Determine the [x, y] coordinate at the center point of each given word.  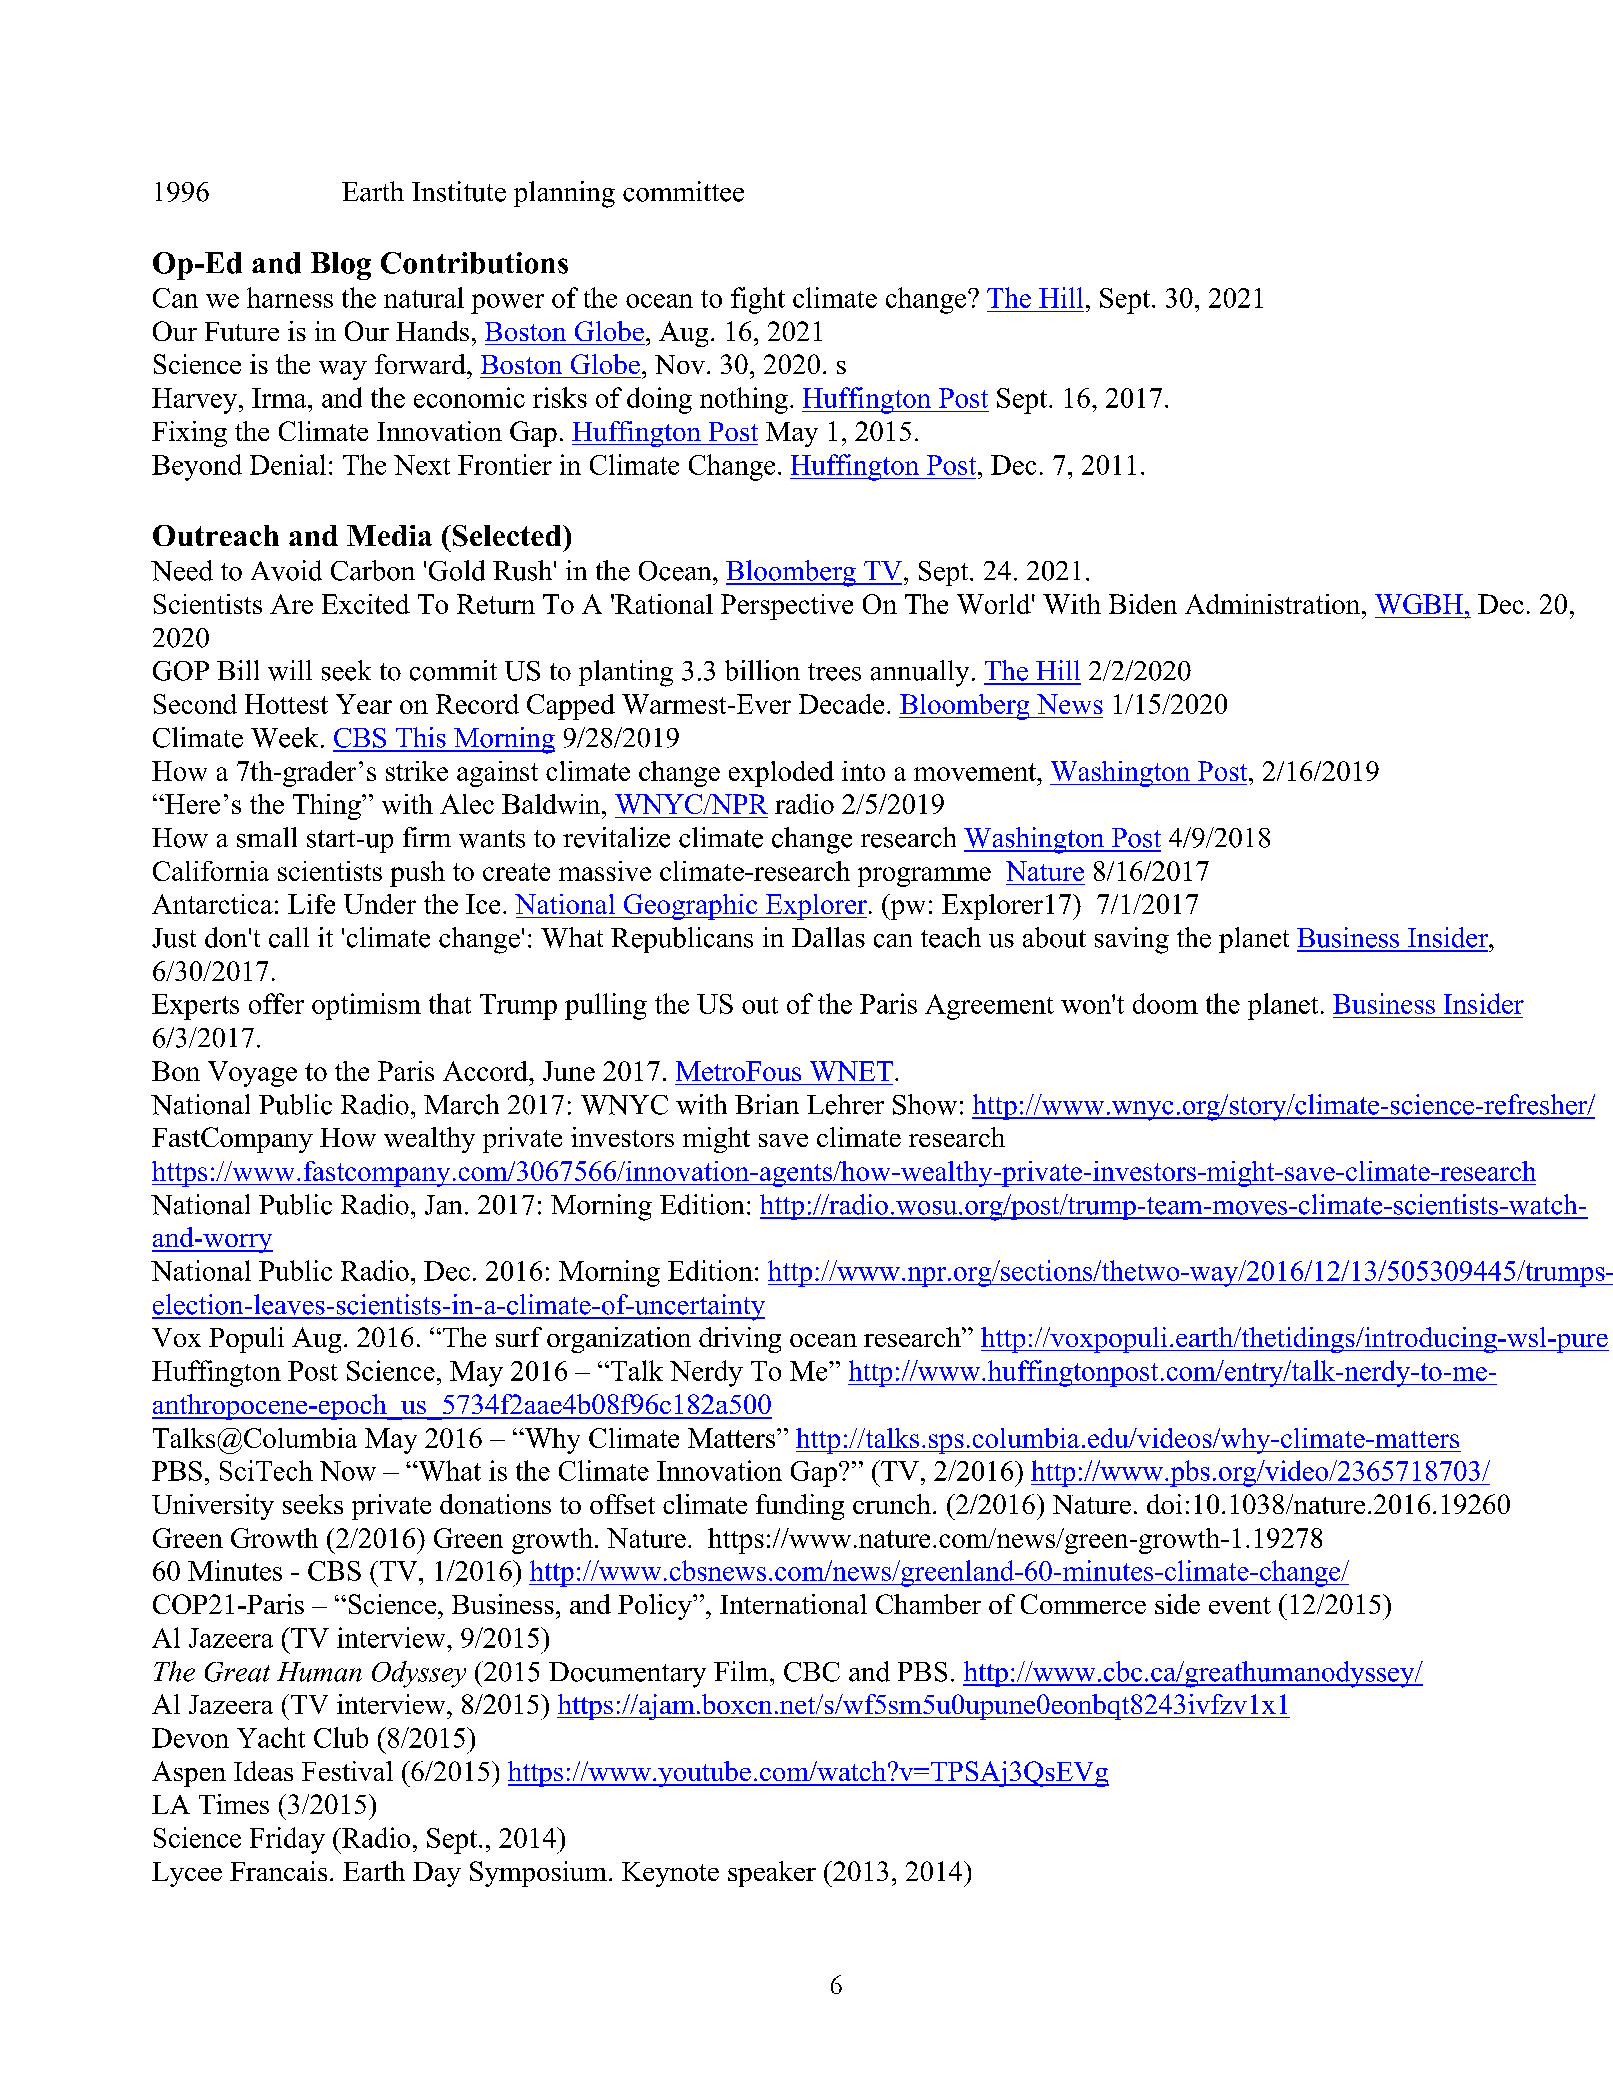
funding [800, 1507]
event [1240, 1605]
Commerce [1083, 1604]
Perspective [787, 607]
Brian [767, 1104]
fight [758, 300]
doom [1165, 1003]
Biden [1143, 604]
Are [291, 604]
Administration [1274, 604]
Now [348, 1471]
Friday [287, 1840]
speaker [772, 1874]
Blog [341, 266]
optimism [366, 1006]
